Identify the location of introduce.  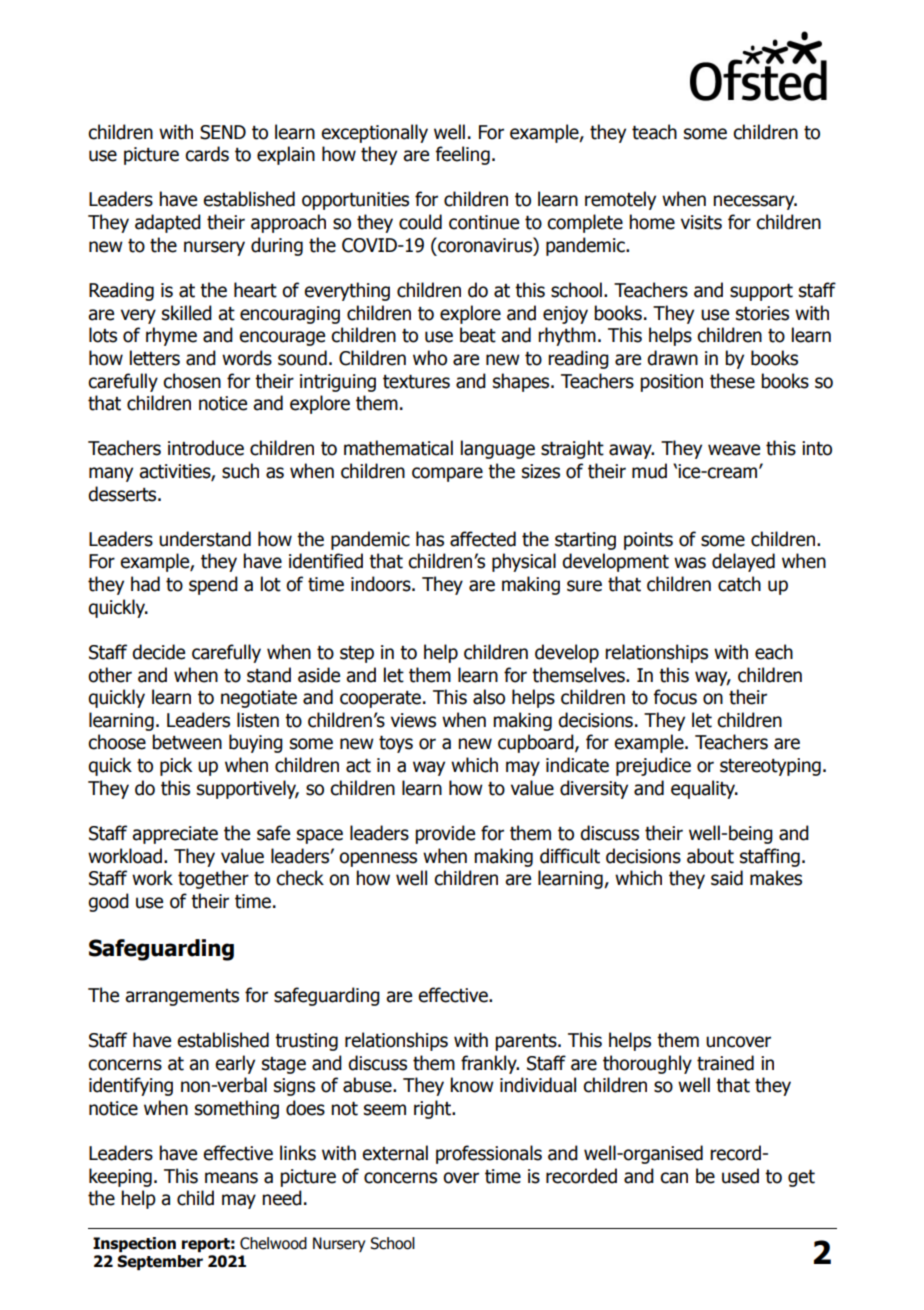
(206, 448).
